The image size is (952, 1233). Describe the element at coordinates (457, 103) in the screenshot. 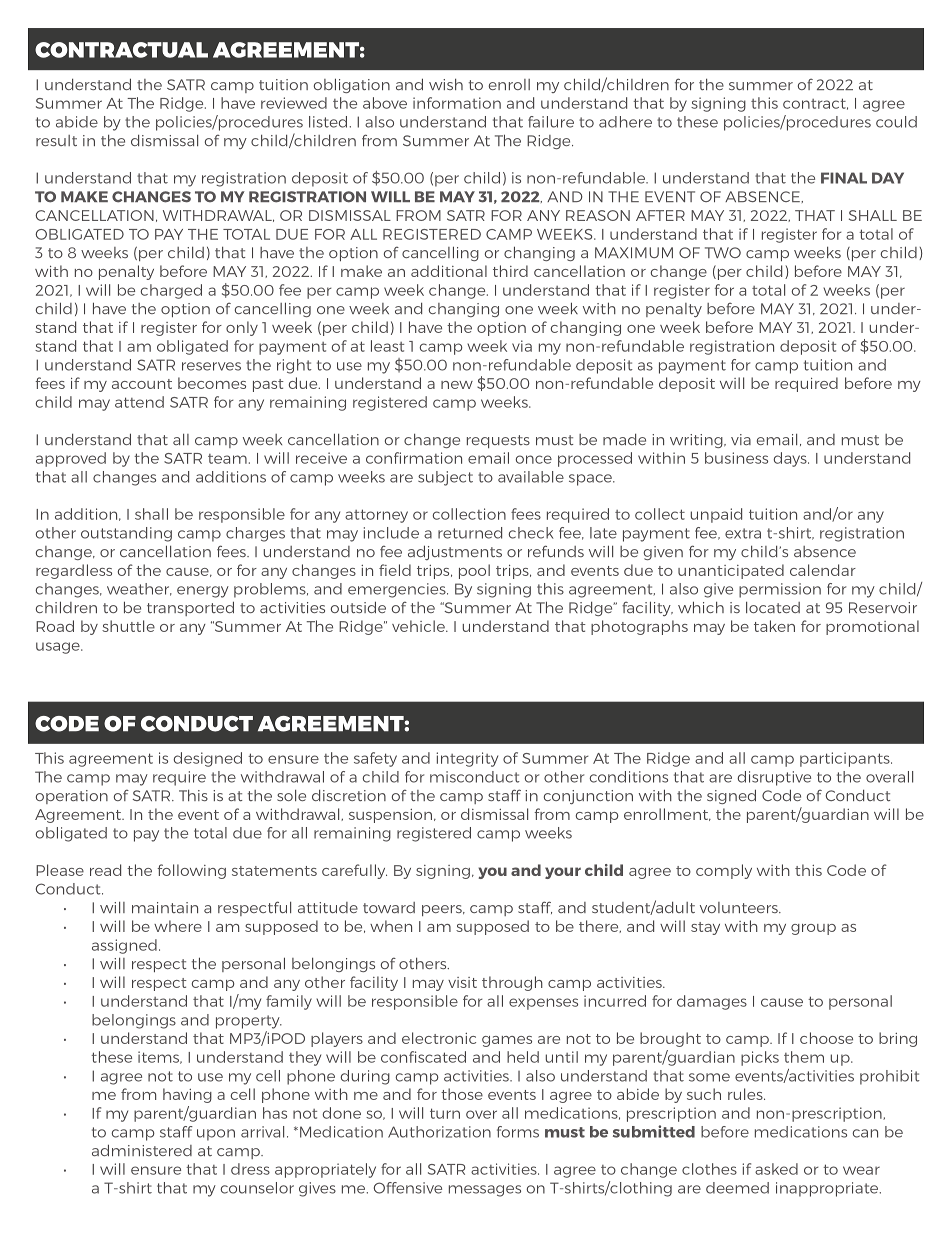

I see `information` at that location.
